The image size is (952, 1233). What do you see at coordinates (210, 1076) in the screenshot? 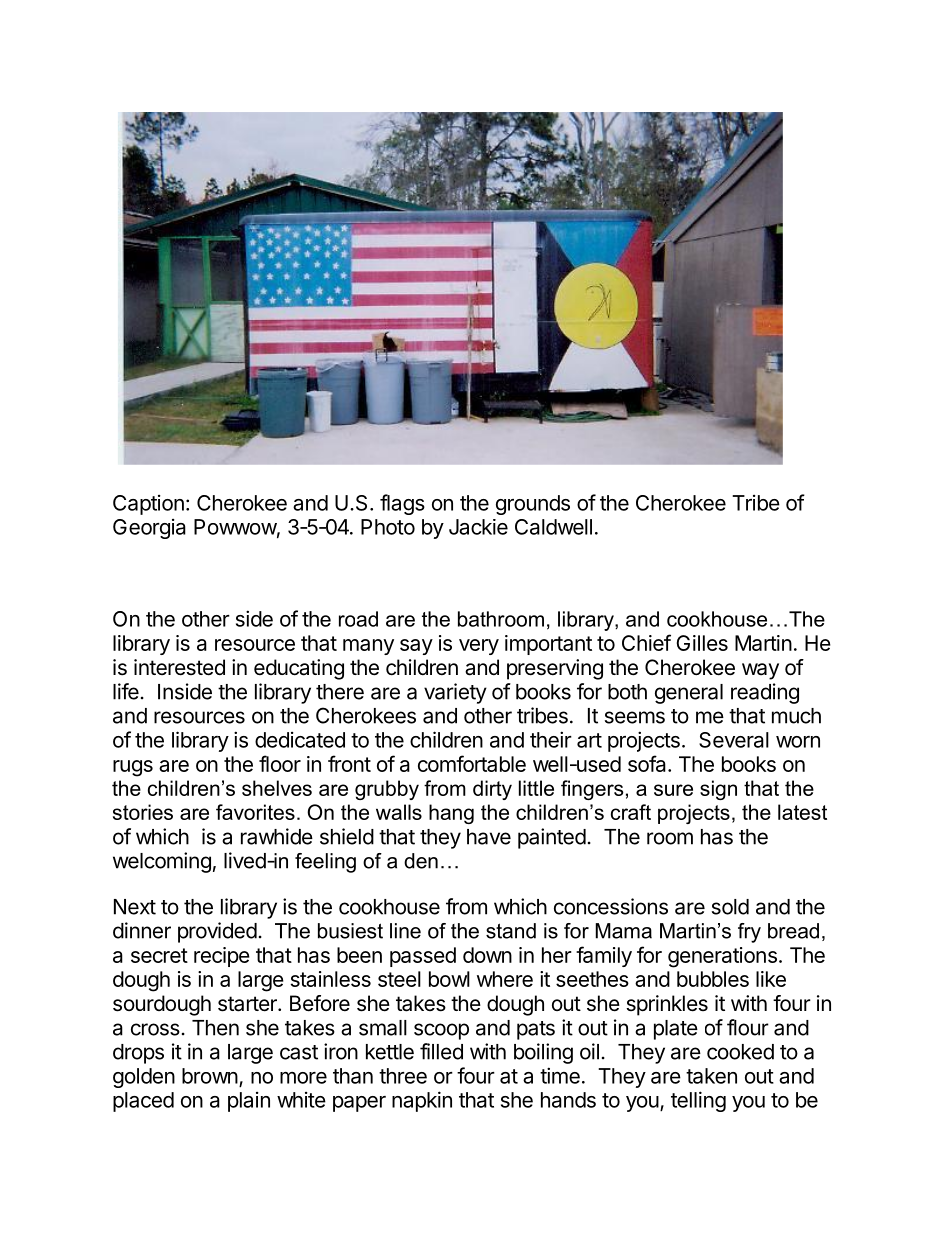
I see `brown` at bounding box center [210, 1076].
